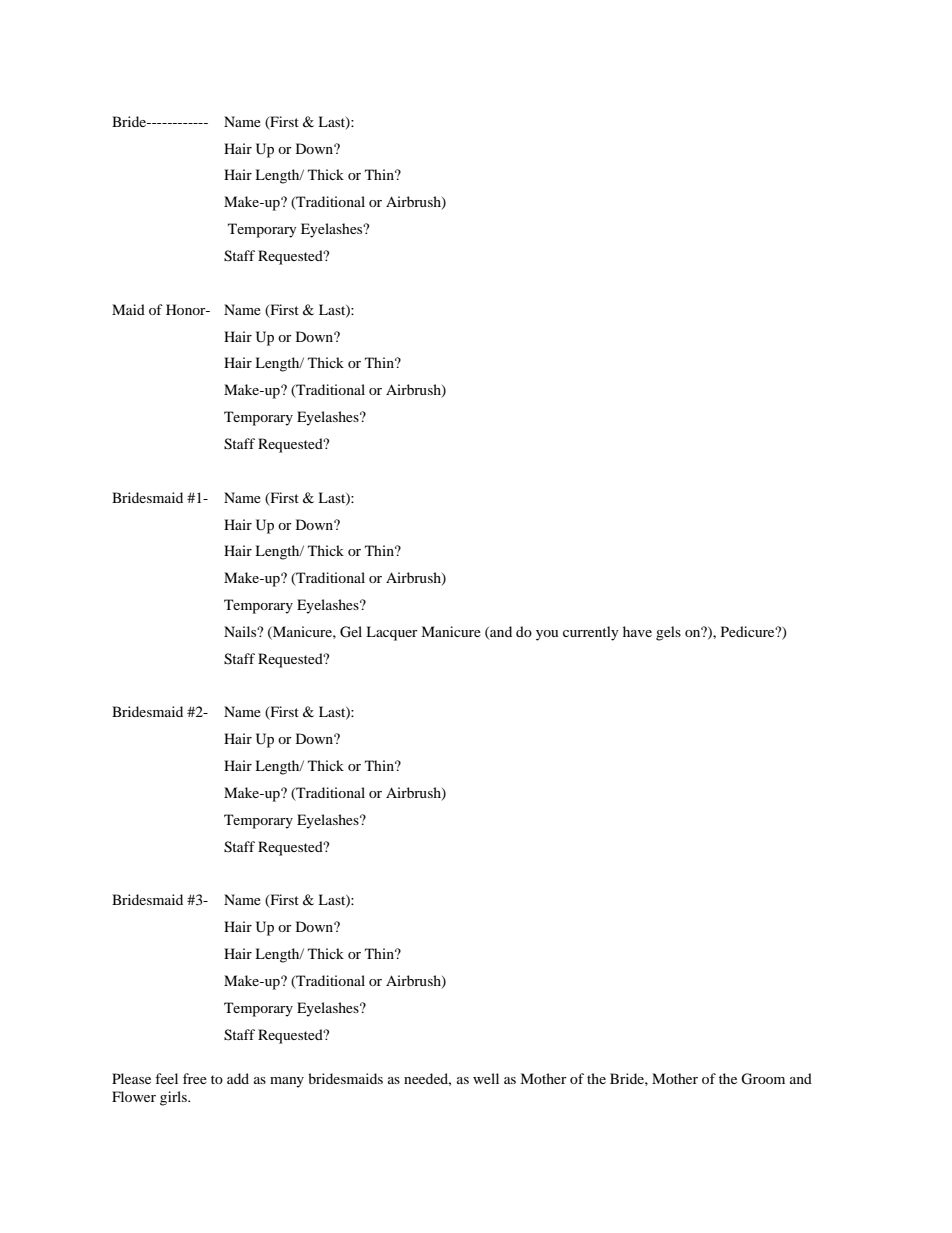 The image size is (952, 1233). I want to click on add, so click(238, 1078).
